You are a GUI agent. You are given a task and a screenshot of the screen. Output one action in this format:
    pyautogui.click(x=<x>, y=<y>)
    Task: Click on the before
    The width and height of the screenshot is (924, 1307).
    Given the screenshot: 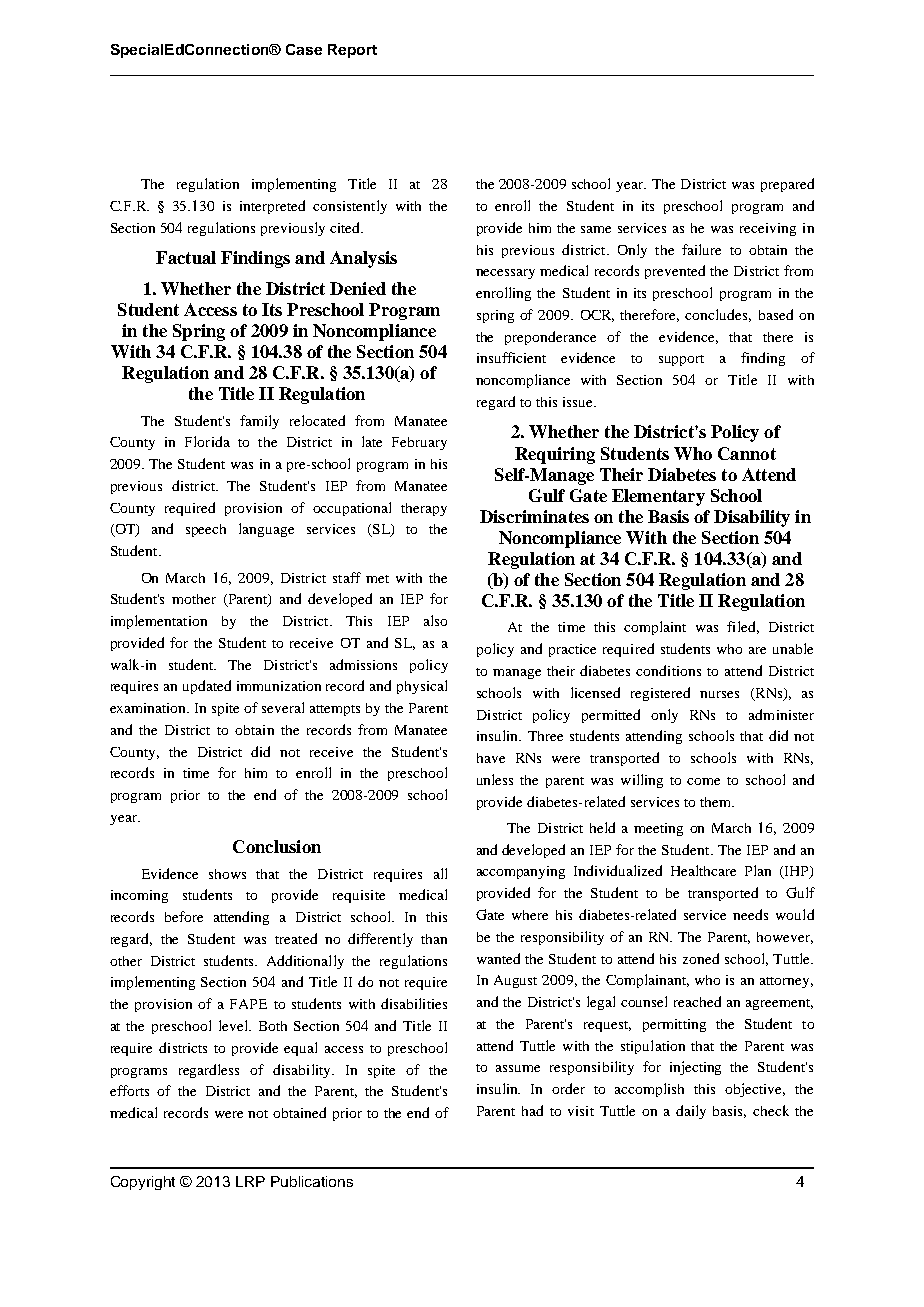 What is the action you would take?
    pyautogui.click(x=184, y=916)
